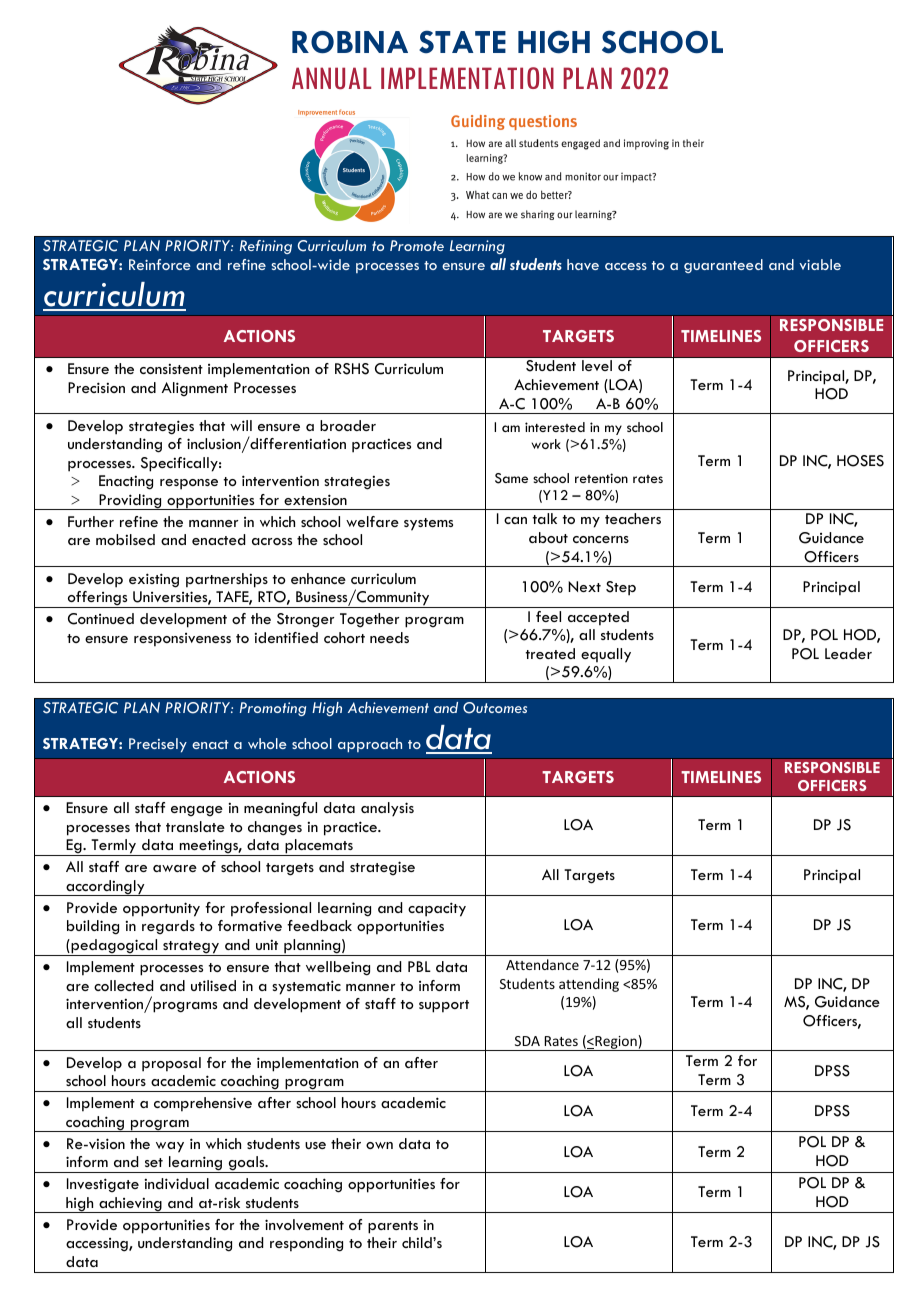 This page has width=924, height=1308. Describe the element at coordinates (171, 369) in the page. I see `consistent` at that location.
